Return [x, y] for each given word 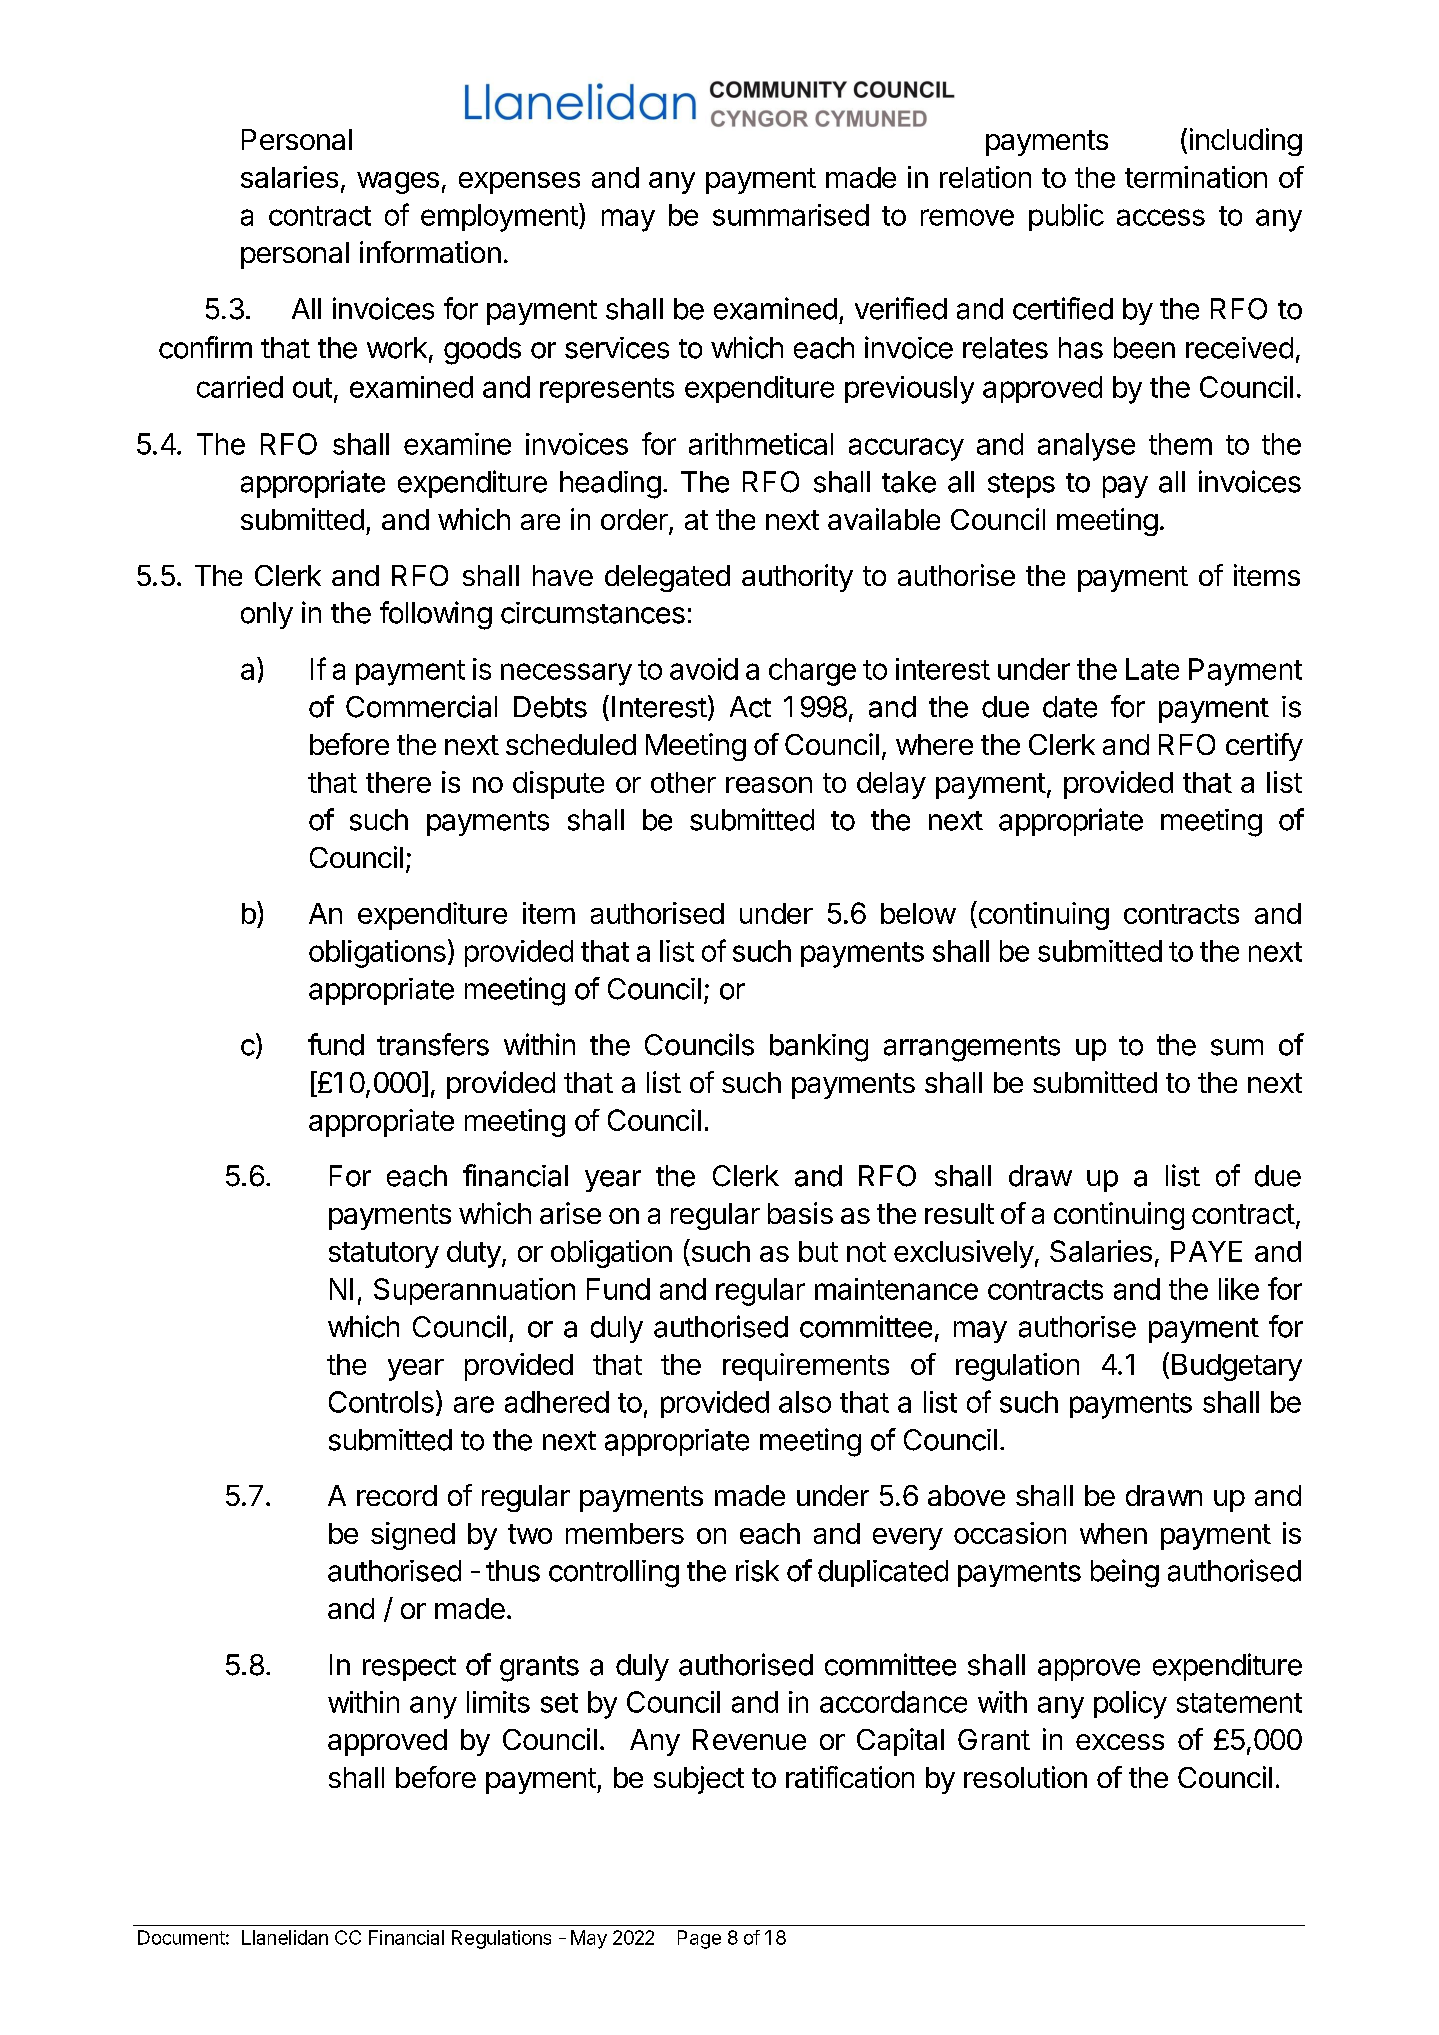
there [398, 782]
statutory [384, 1255]
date [1070, 707]
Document [181, 1937]
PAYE [1206, 1251]
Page [699, 1939]
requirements [806, 1367]
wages [398, 183]
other [683, 782]
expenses [519, 183]
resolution [1025, 1777]
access [1161, 217]
